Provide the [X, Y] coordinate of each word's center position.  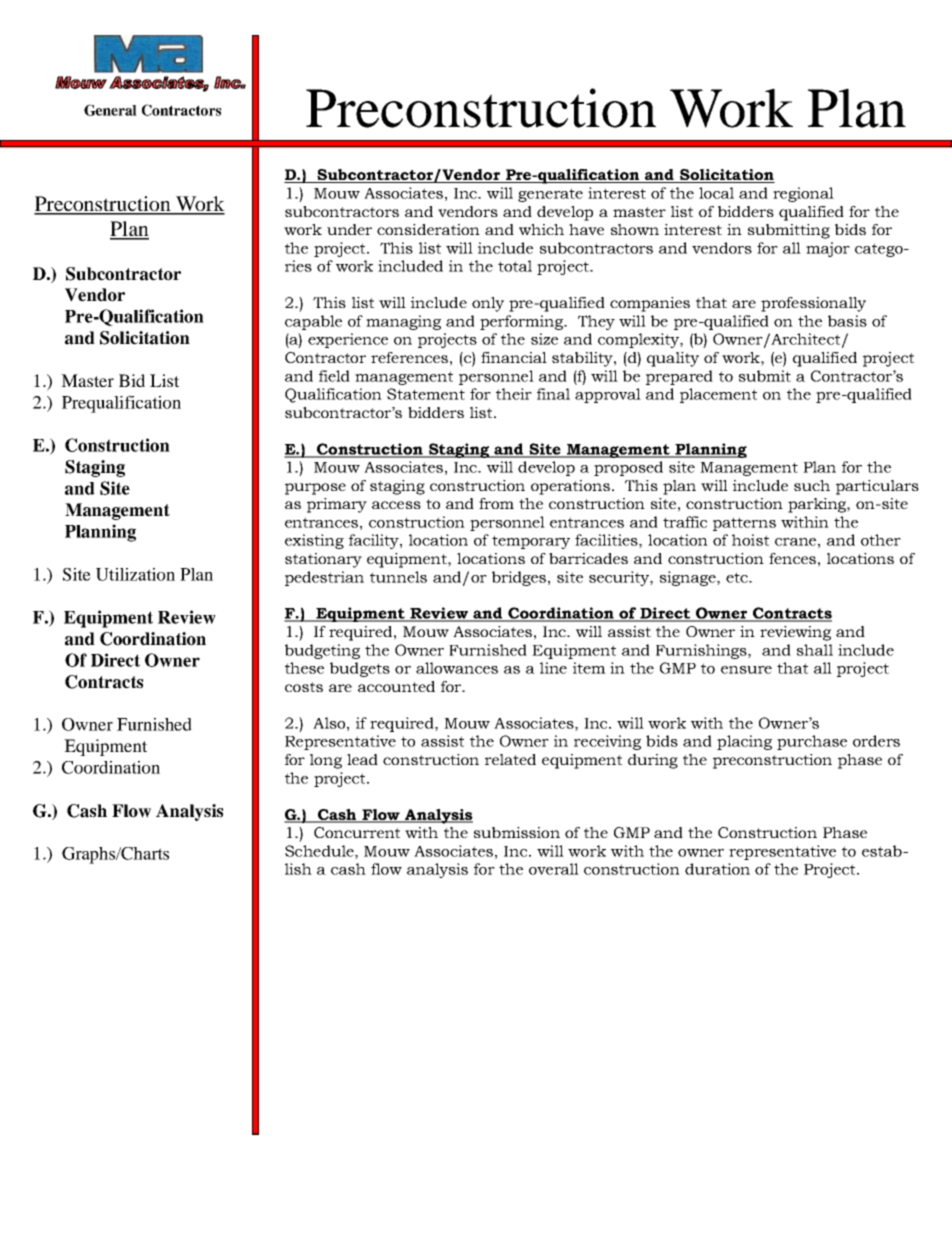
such [812, 485]
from [496, 503]
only [488, 304]
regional [803, 194]
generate [550, 195]
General [110, 110]
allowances [457, 668]
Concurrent [357, 832]
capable [313, 322]
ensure [746, 670]
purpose [315, 489]
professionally [813, 304]
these [304, 668]
